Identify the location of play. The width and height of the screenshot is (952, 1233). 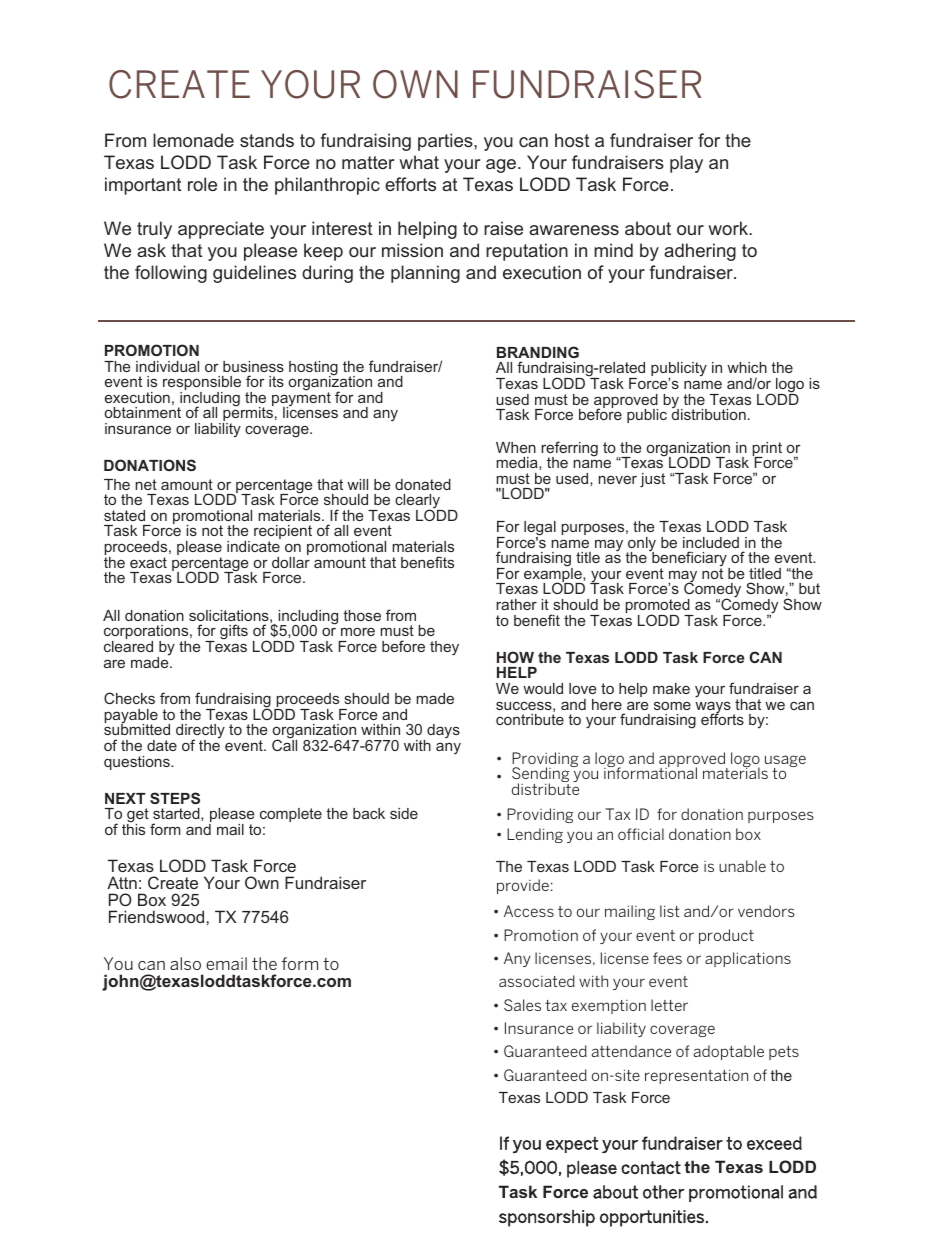
(686, 164).
